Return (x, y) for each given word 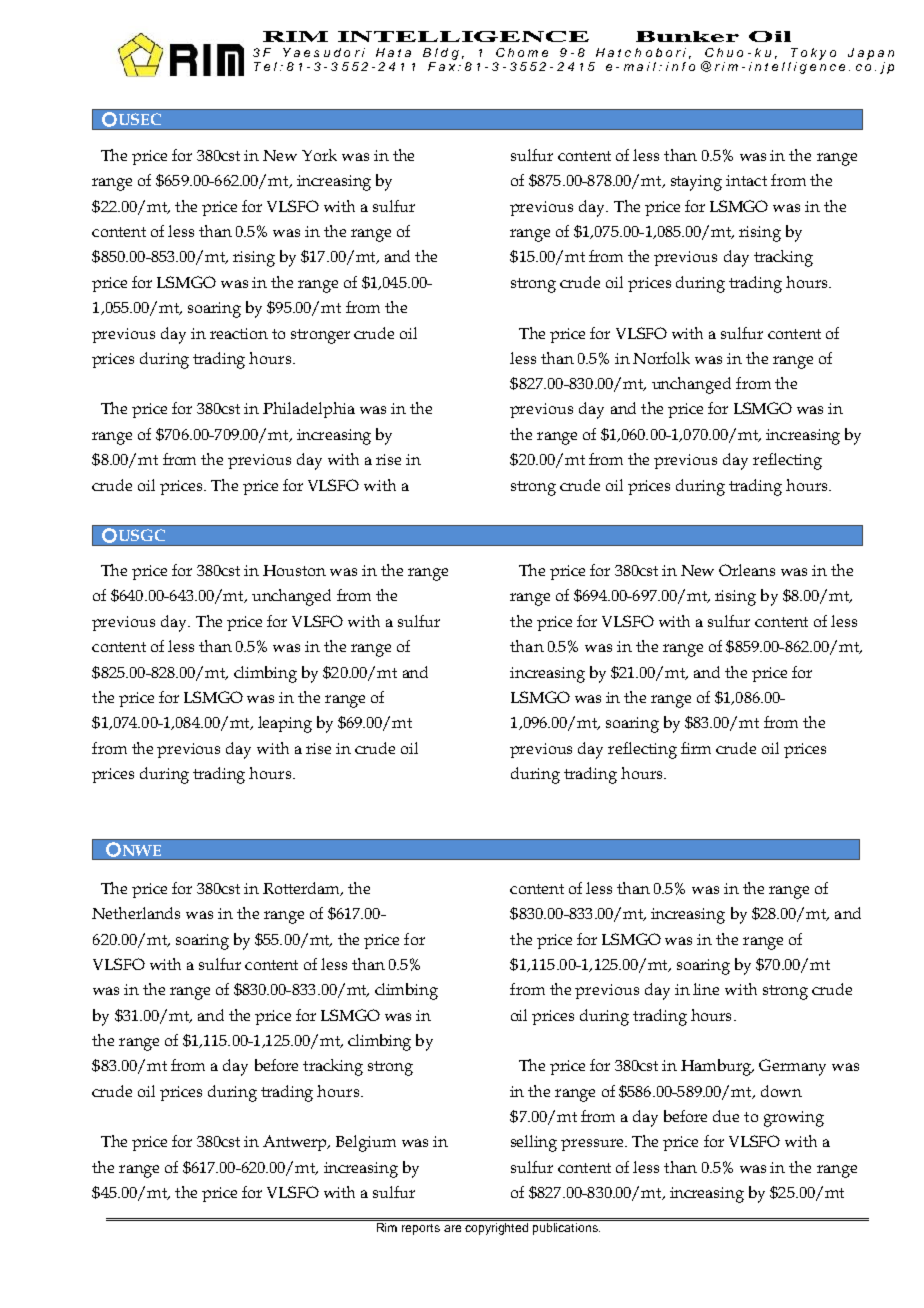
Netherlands (136, 913)
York (319, 155)
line (706, 989)
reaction (239, 333)
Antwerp (296, 1143)
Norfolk (661, 358)
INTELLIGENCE (463, 36)
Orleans (747, 570)
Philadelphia (309, 410)
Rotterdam (303, 889)
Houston (294, 570)
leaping (285, 724)
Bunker (687, 36)
